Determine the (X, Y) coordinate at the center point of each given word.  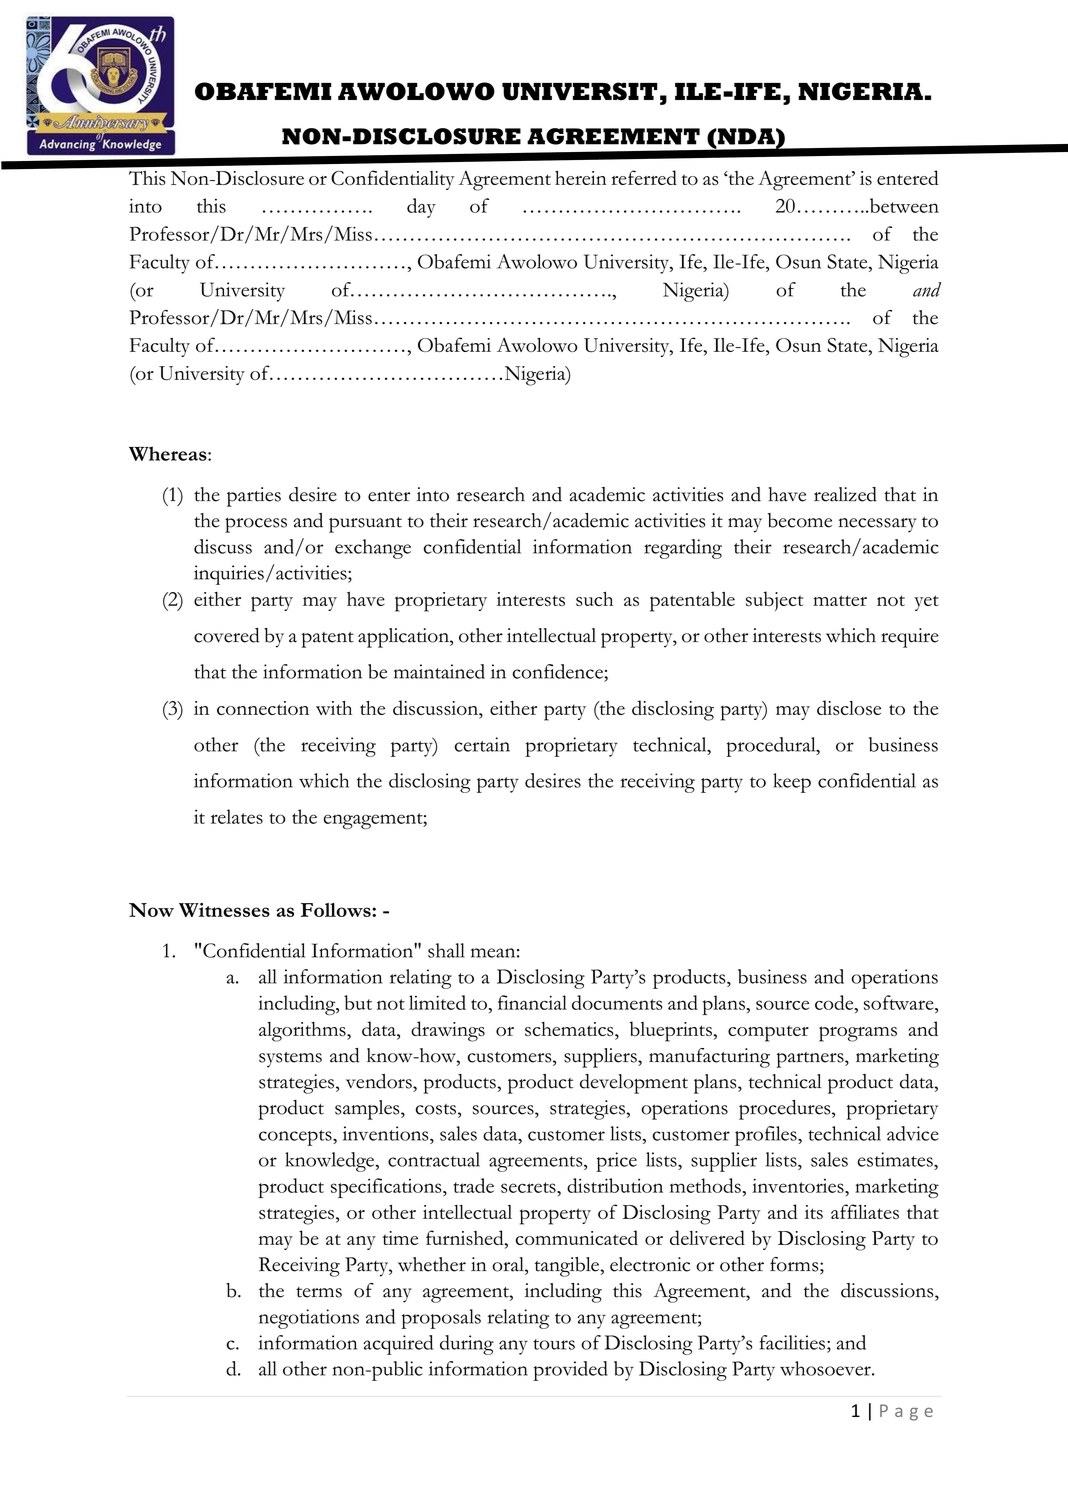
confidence (559, 671)
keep (792, 783)
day (421, 208)
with (334, 707)
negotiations (309, 1319)
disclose (849, 707)
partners (811, 1060)
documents (617, 1002)
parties (254, 497)
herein (581, 177)
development (634, 1084)
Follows (337, 910)
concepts (296, 1138)
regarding (683, 549)
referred (644, 177)
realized (845, 494)
